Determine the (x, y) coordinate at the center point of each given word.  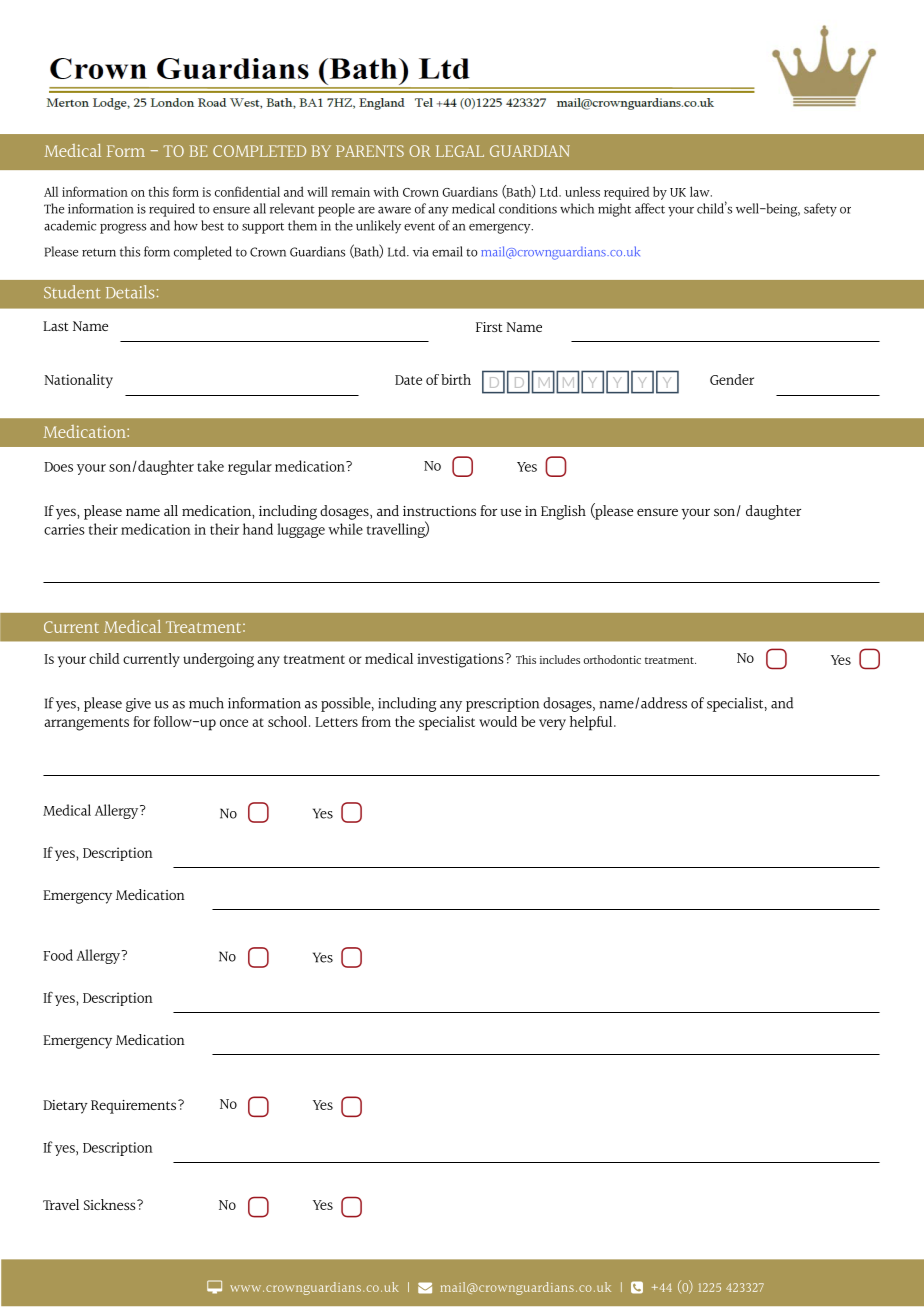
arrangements (86, 724)
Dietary (65, 1107)
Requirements (135, 1107)
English (563, 512)
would (498, 721)
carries (64, 529)
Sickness (111, 1204)
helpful (592, 723)
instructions (439, 511)
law (701, 191)
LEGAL (460, 151)
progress (123, 228)
